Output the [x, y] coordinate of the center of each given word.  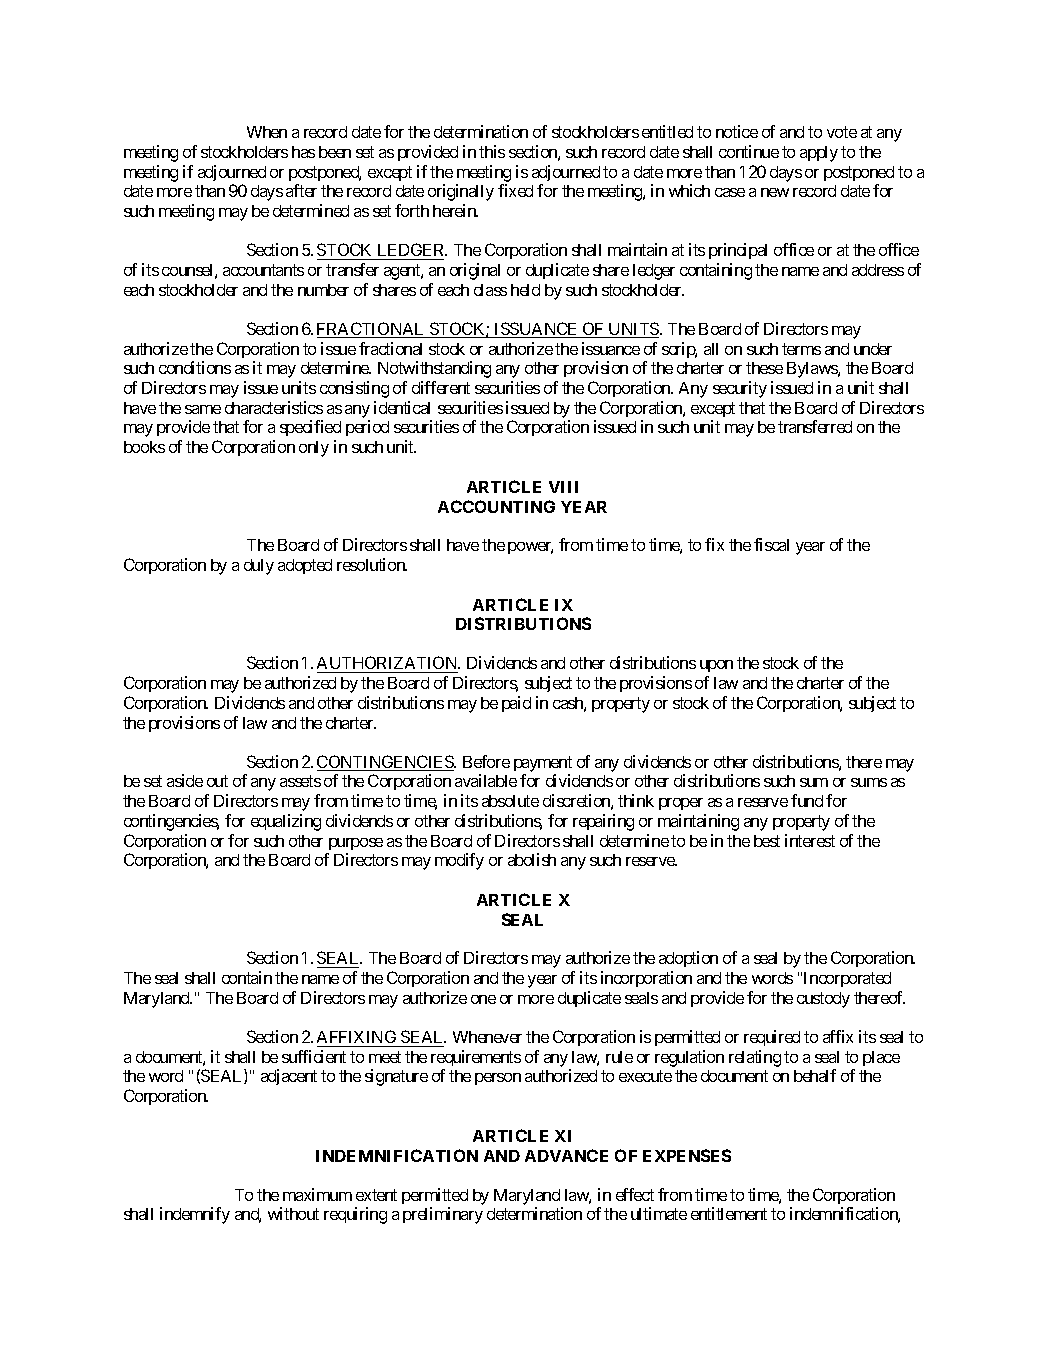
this [492, 151]
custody [823, 1000]
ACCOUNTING [496, 506]
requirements [476, 1060]
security [740, 389]
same [203, 409]
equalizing [286, 822]
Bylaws [813, 370]
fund [807, 800]
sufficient [314, 1056]
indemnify [195, 1215]
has [303, 152]
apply [819, 154]
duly [259, 567]
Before [486, 761]
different [441, 387]
